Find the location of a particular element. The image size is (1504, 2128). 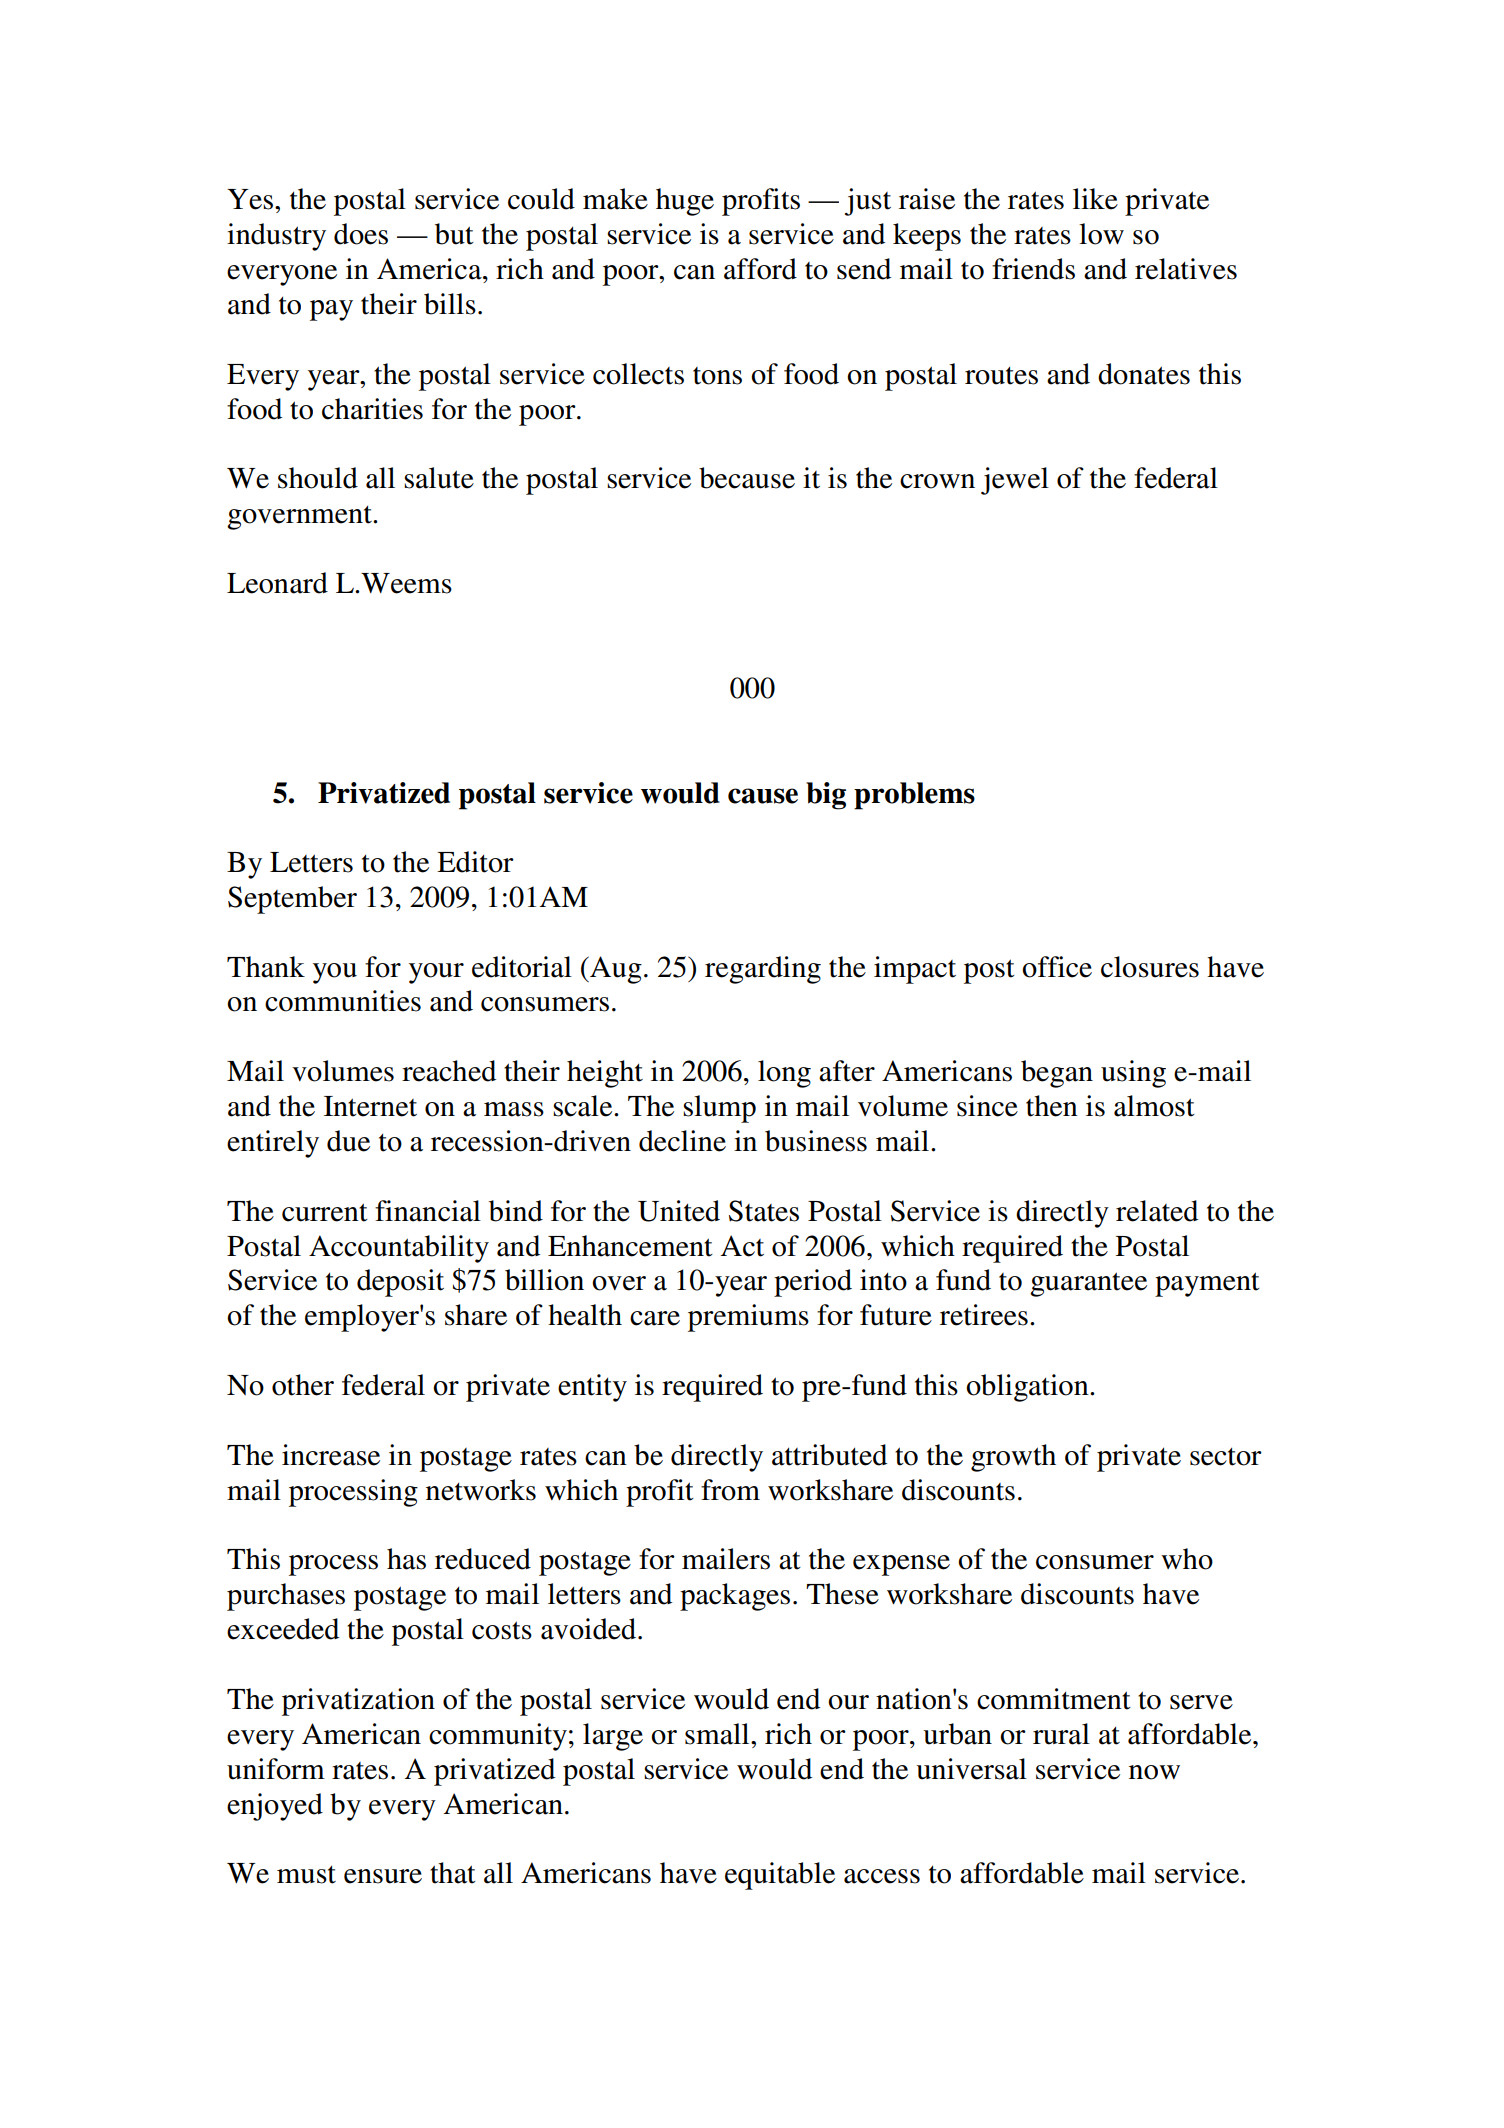

low is located at coordinates (1101, 234).
